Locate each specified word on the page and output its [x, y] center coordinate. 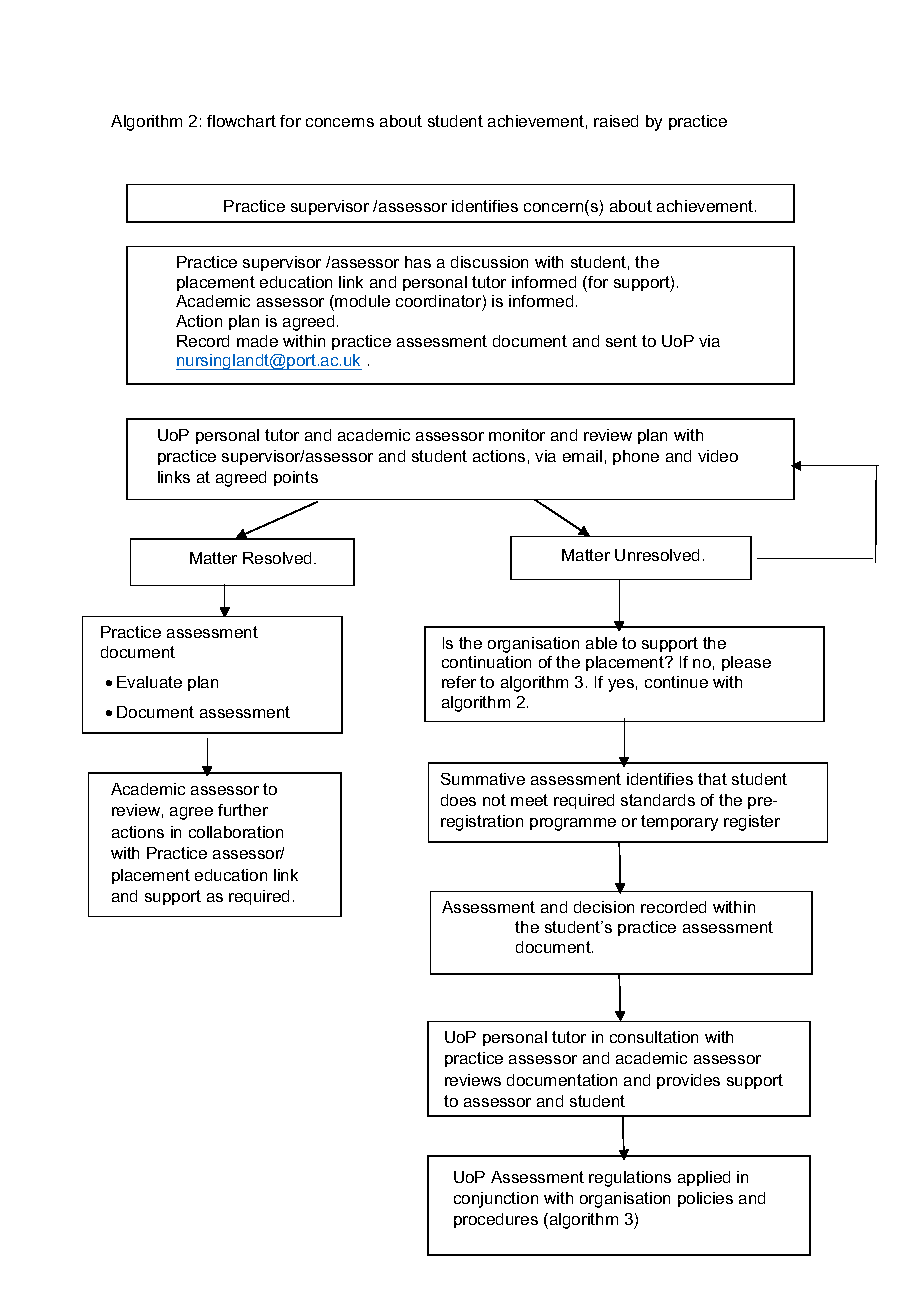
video [718, 456]
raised [616, 121]
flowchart [241, 121]
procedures [496, 1220]
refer [459, 682]
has [418, 262]
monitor [517, 435]
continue [676, 682]
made [257, 341]
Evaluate [149, 682]
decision [604, 907]
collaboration [236, 832]
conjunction [496, 1200]
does [458, 800]
